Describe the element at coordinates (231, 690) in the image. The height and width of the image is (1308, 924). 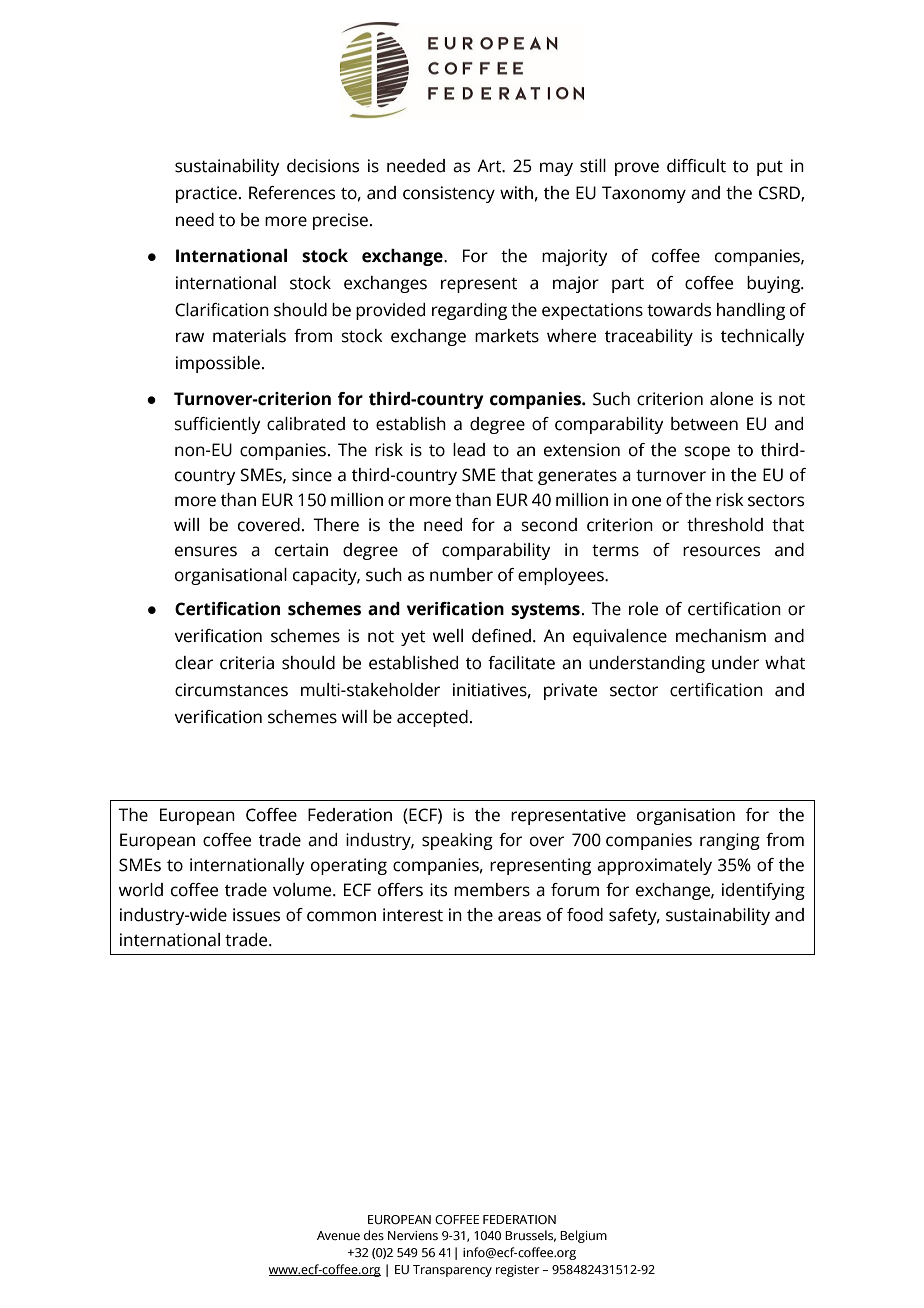
I see `circumstances` at that location.
